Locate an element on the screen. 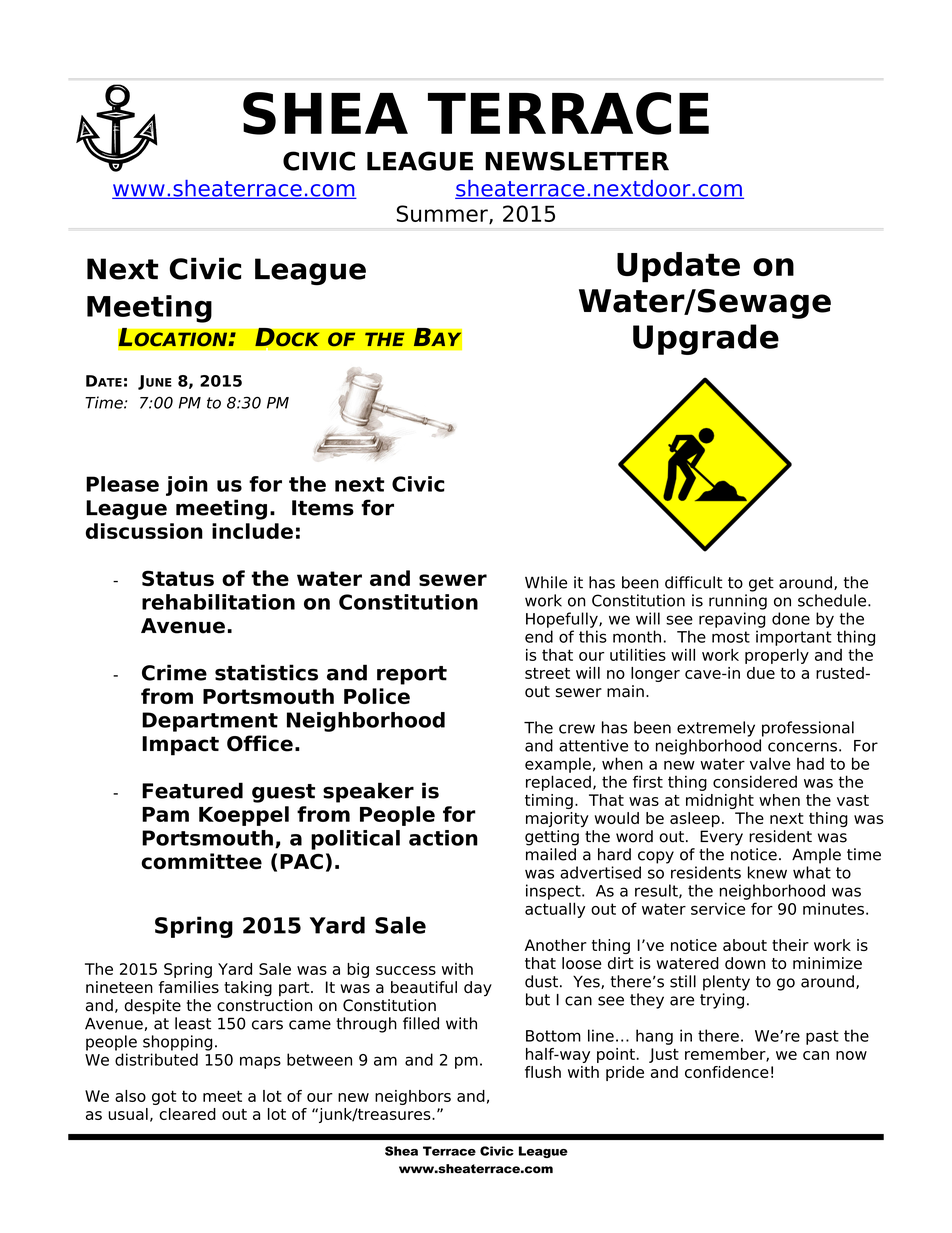  Upgrade is located at coordinates (706, 339).
